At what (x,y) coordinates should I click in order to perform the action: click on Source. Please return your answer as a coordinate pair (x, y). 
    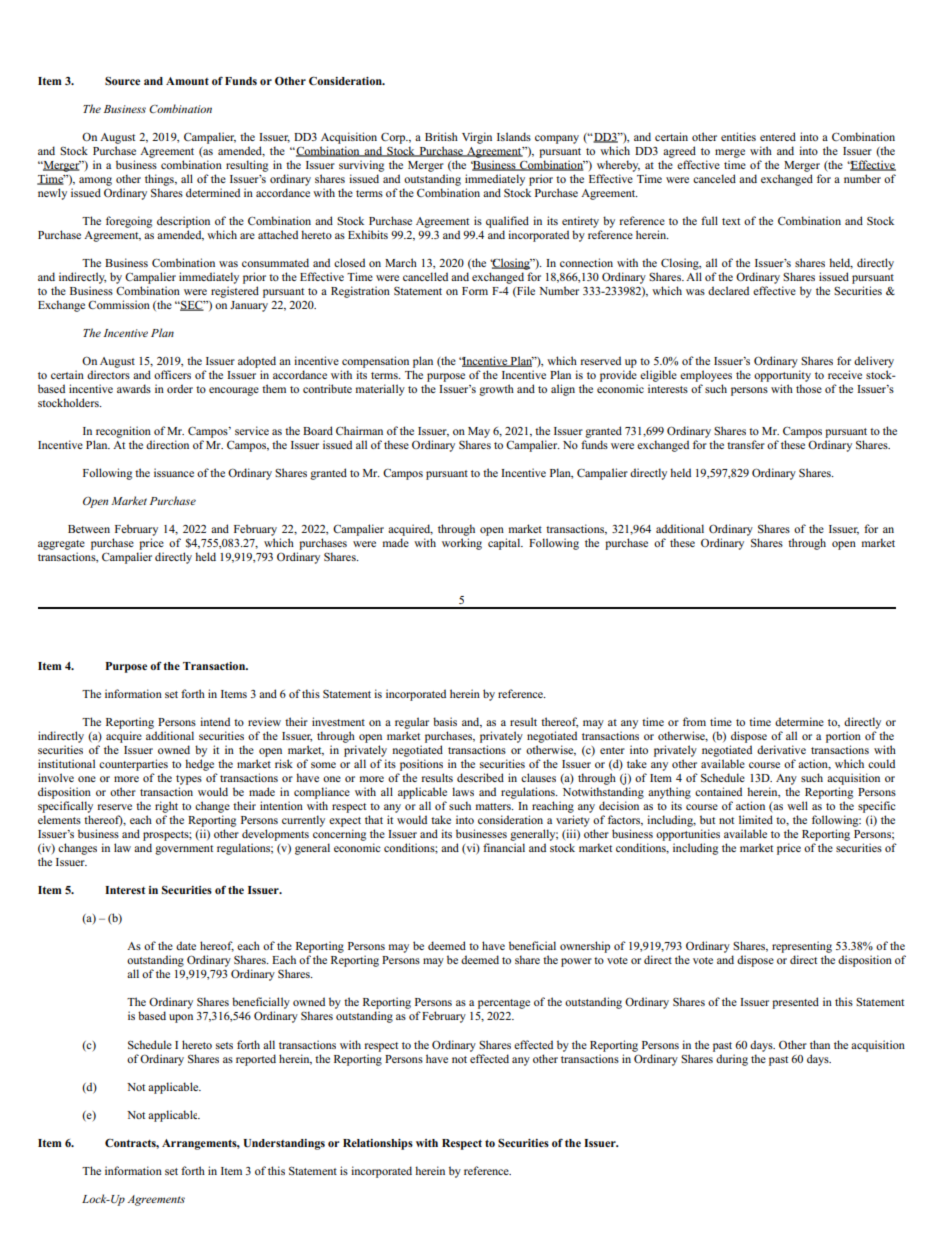
    Looking at the image, I should click on (122, 81).
